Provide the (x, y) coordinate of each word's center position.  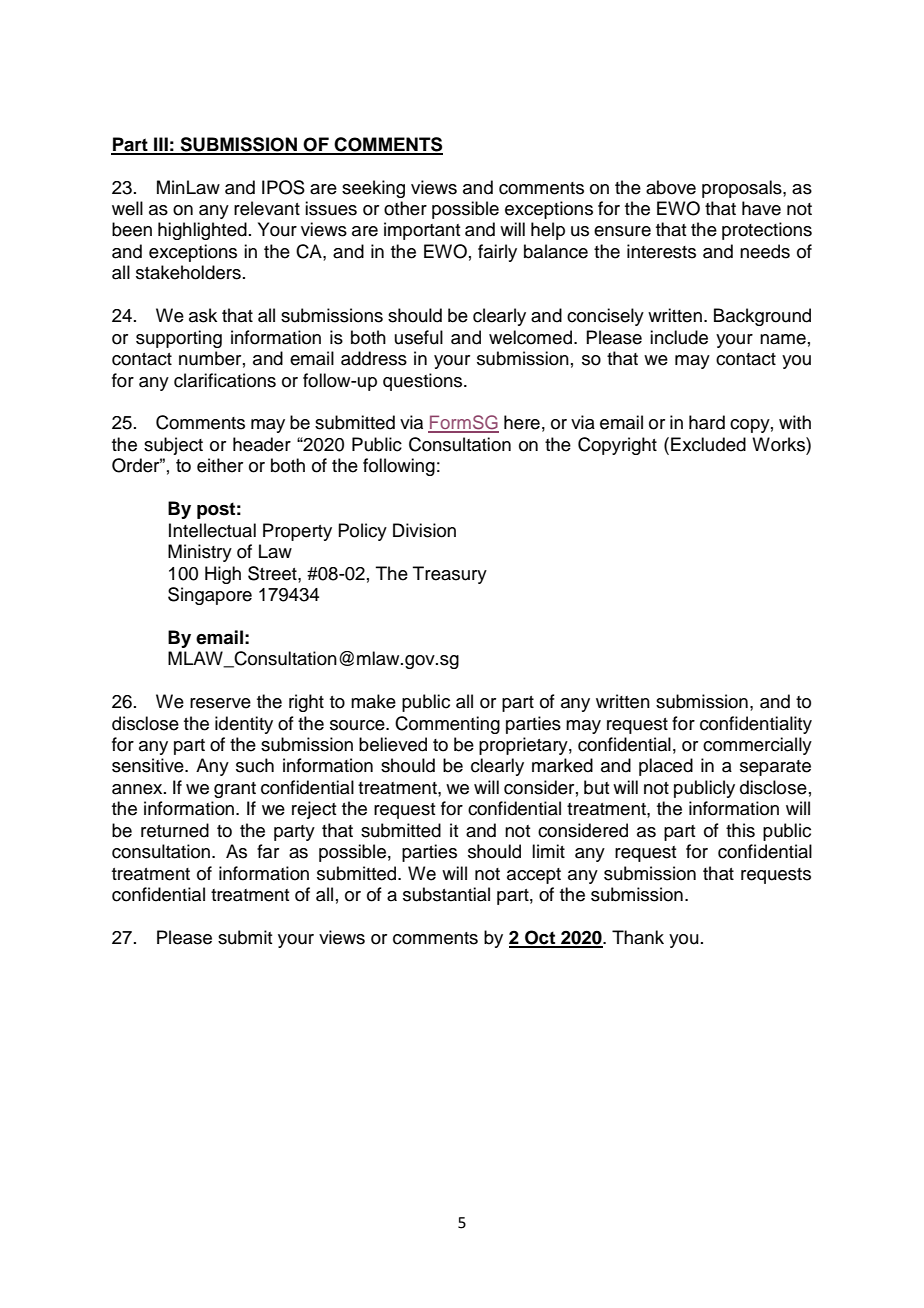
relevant (267, 208)
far (268, 851)
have (761, 208)
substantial (446, 894)
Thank (638, 937)
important (422, 231)
